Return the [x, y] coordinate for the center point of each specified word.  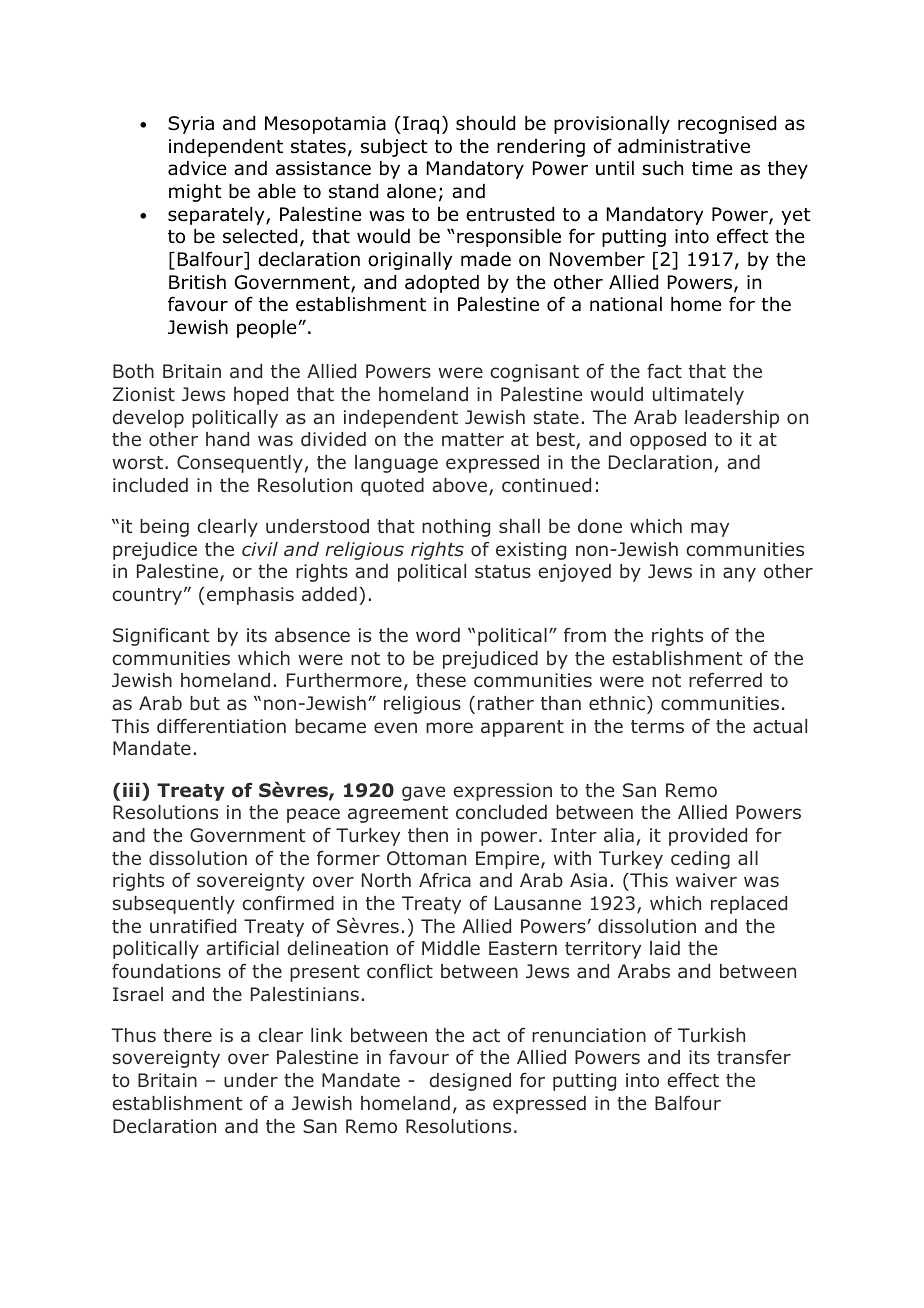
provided [708, 837]
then [428, 835]
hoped [261, 396]
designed [470, 1082]
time [712, 168]
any [739, 574]
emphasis [250, 596]
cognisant [534, 373]
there [187, 1035]
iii [131, 790]
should [485, 123]
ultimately [698, 396]
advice [197, 168]
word [438, 635]
